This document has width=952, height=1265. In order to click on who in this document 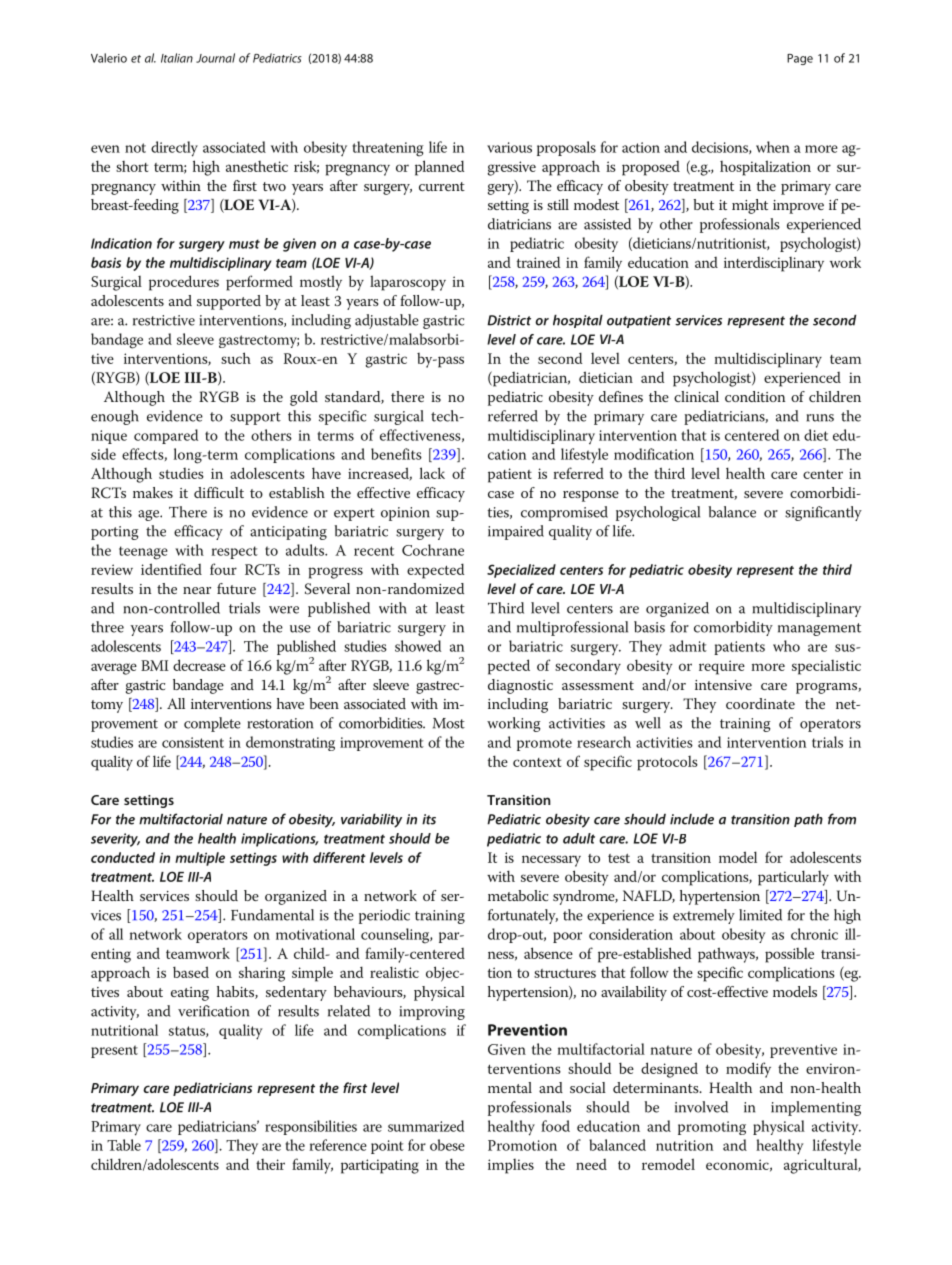, I will do `click(786, 646)`.
